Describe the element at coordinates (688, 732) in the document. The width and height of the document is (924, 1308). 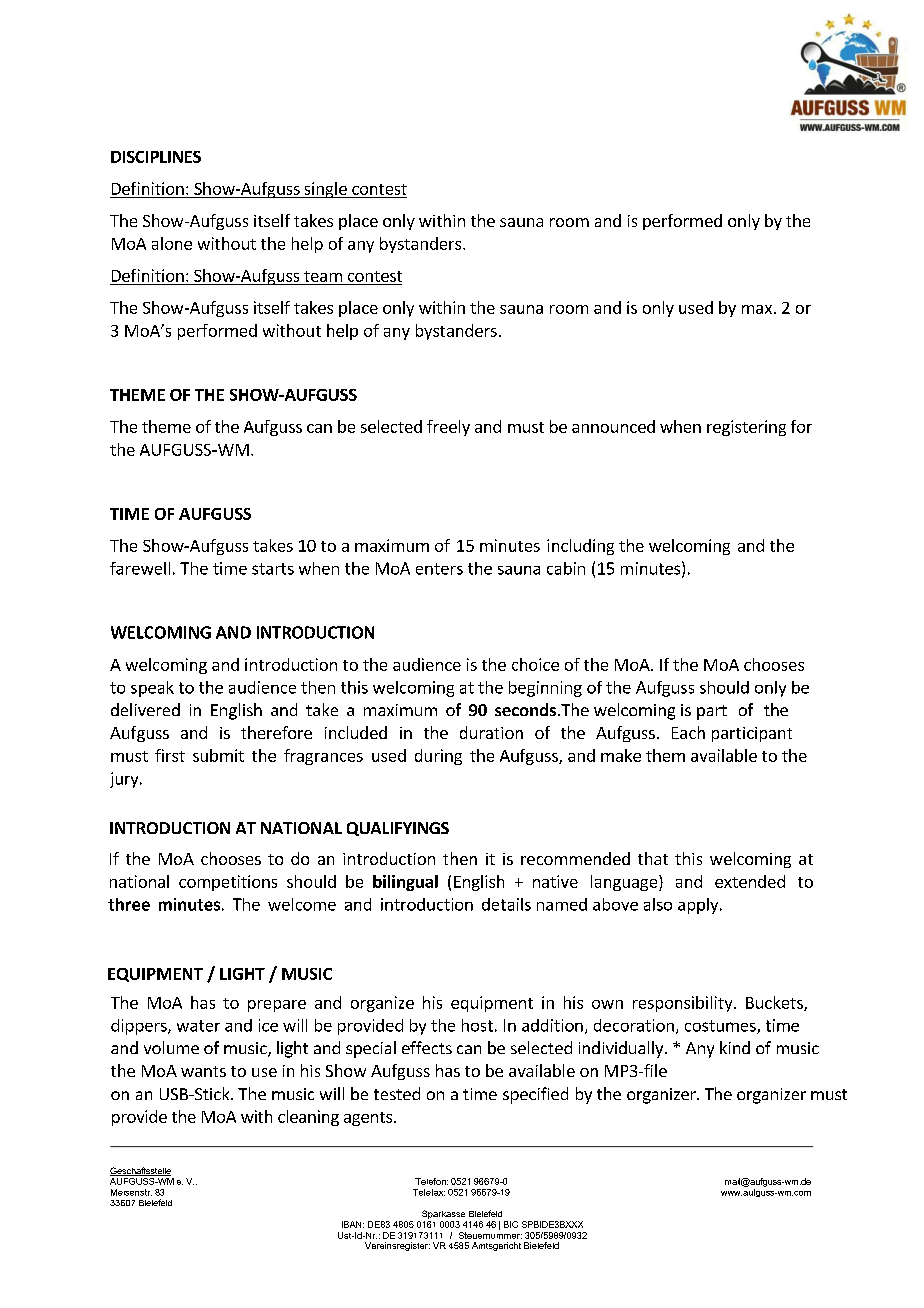
I see `Each` at that location.
